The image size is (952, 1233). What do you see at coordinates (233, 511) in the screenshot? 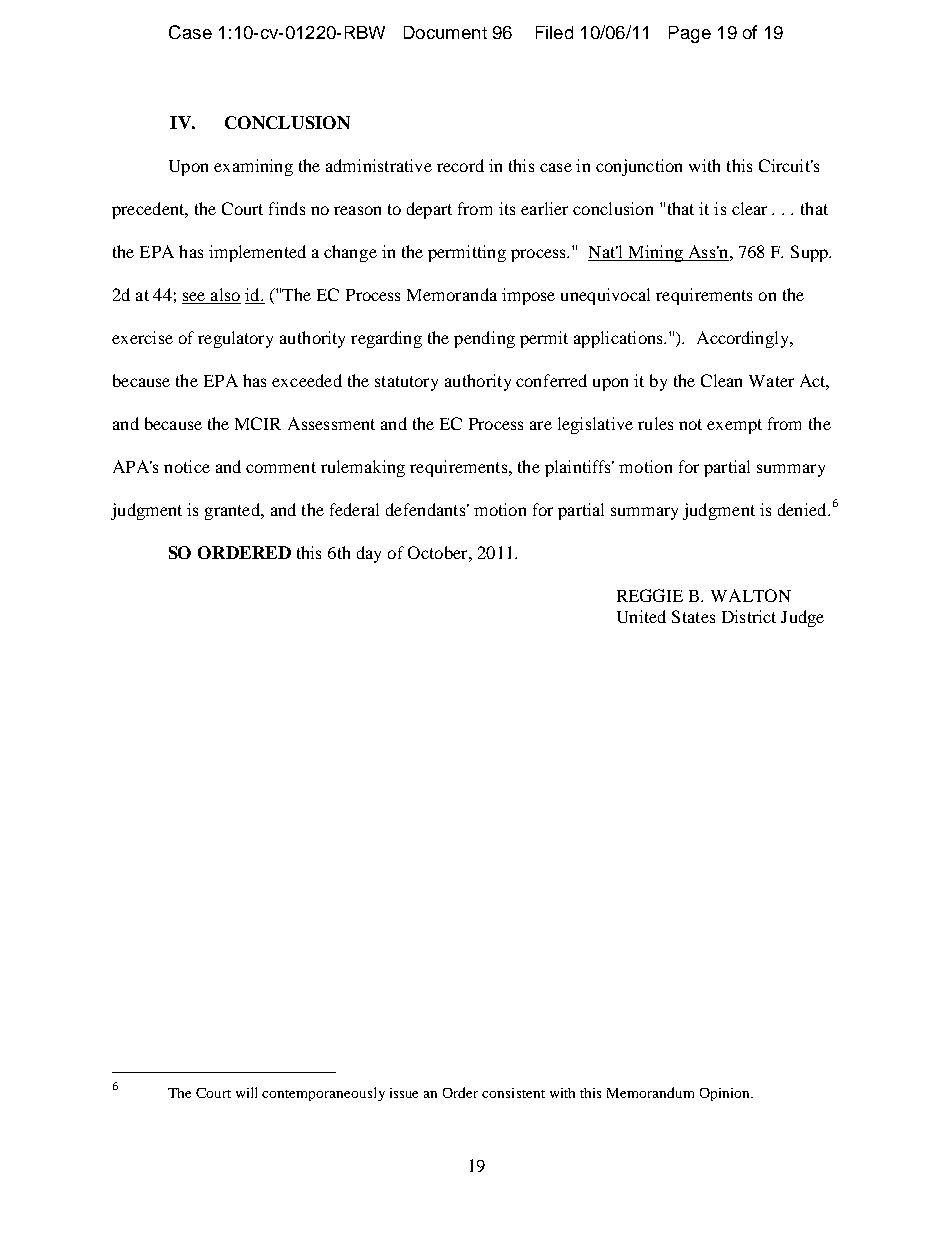
I see `granted` at bounding box center [233, 511].
